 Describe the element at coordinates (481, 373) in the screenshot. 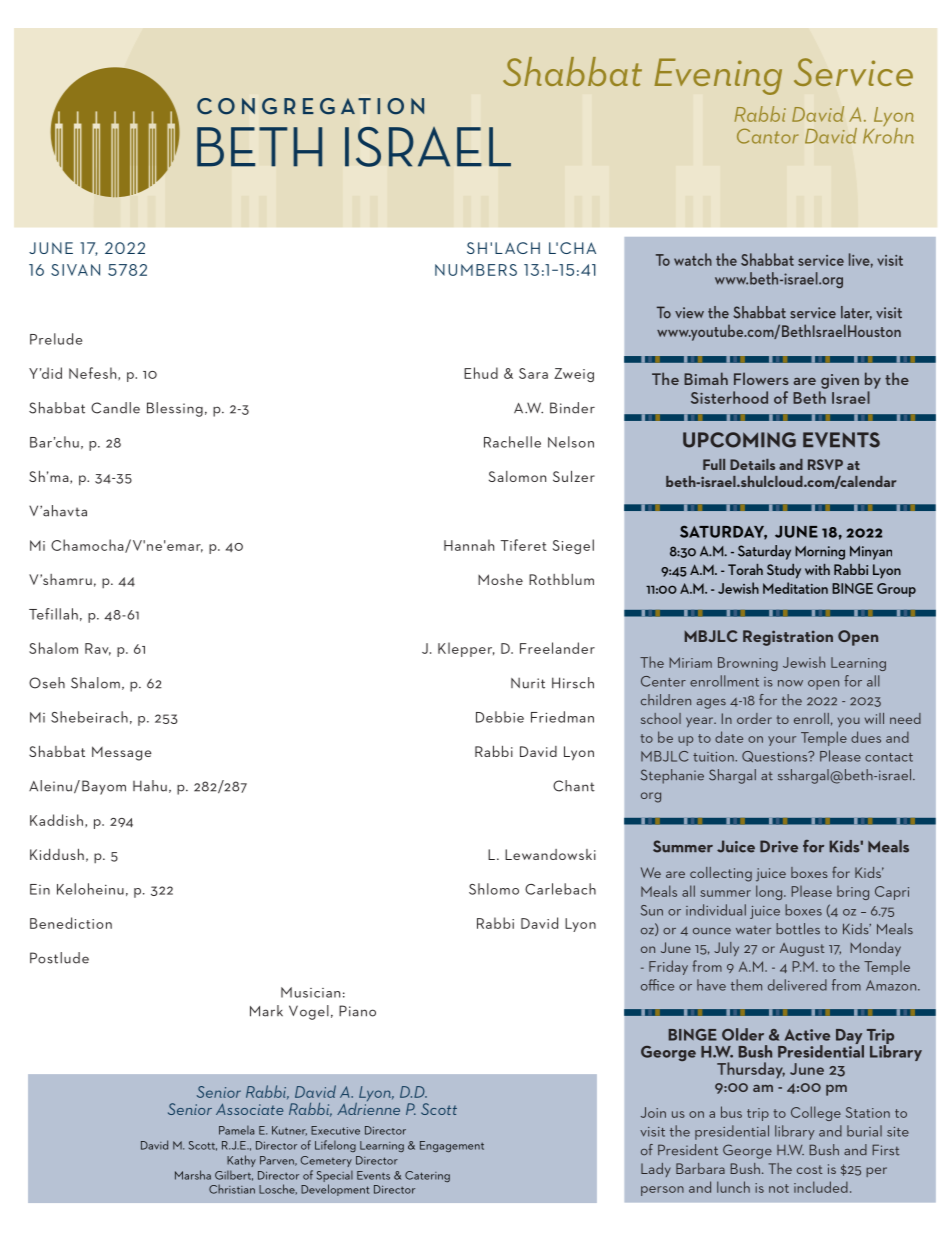

I see `Ehud` at that location.
